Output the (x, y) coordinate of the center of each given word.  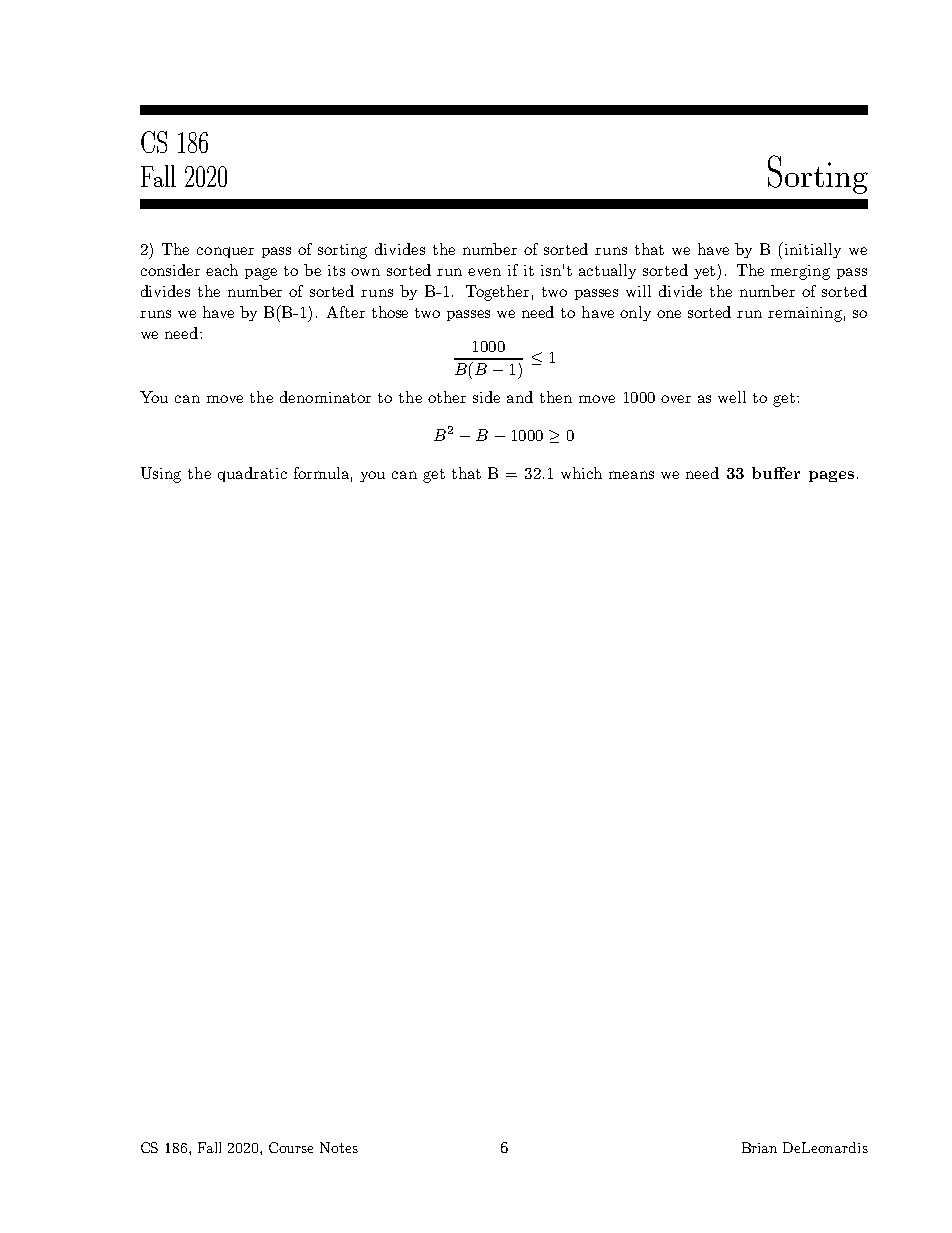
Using (161, 475)
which (581, 473)
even (484, 272)
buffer (776, 473)
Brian (759, 1147)
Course (291, 1147)
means (631, 475)
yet (706, 273)
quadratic (252, 474)
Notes (339, 1147)
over (676, 399)
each (222, 270)
